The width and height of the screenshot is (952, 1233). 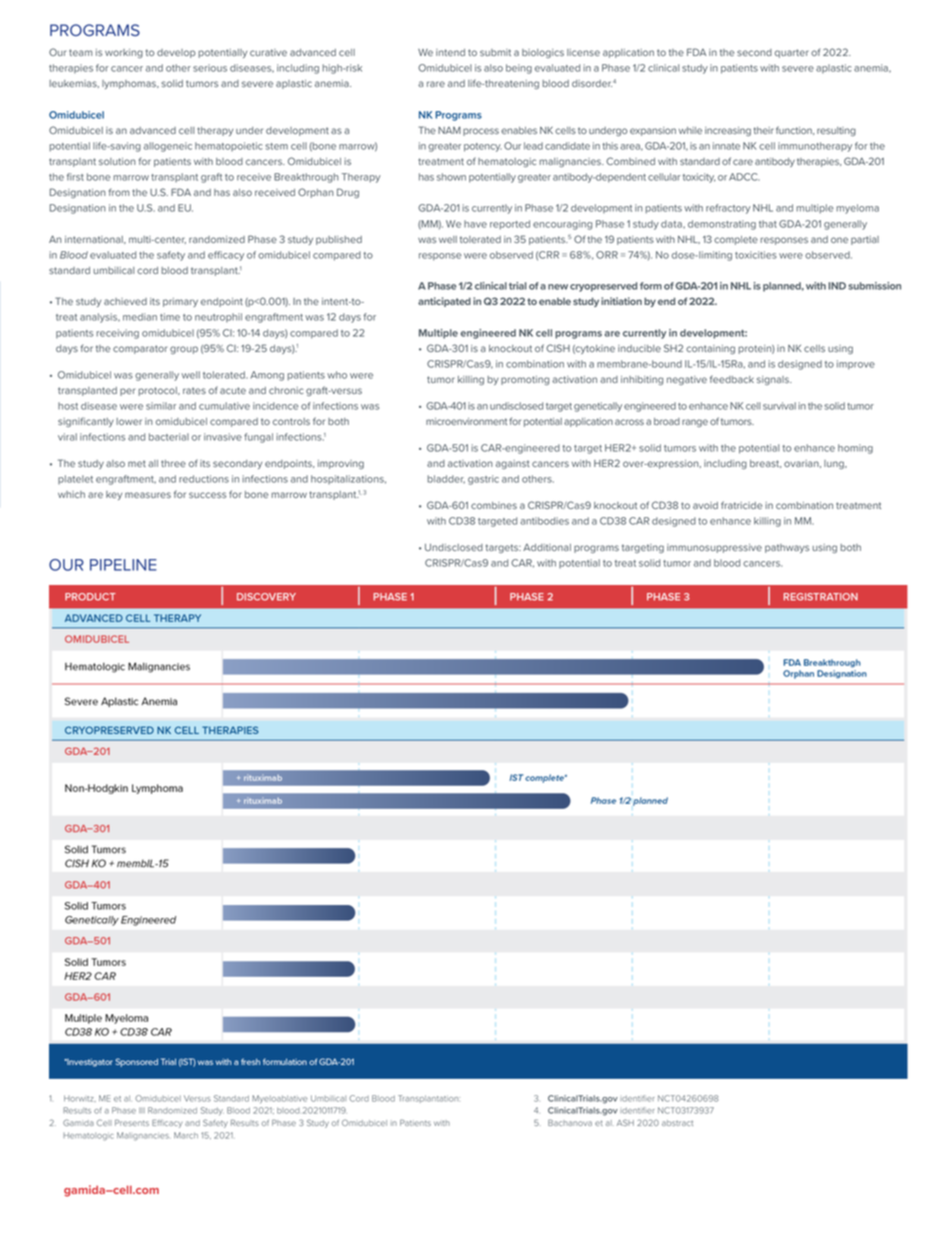 I want to click on lymphomas, so click(x=130, y=84).
